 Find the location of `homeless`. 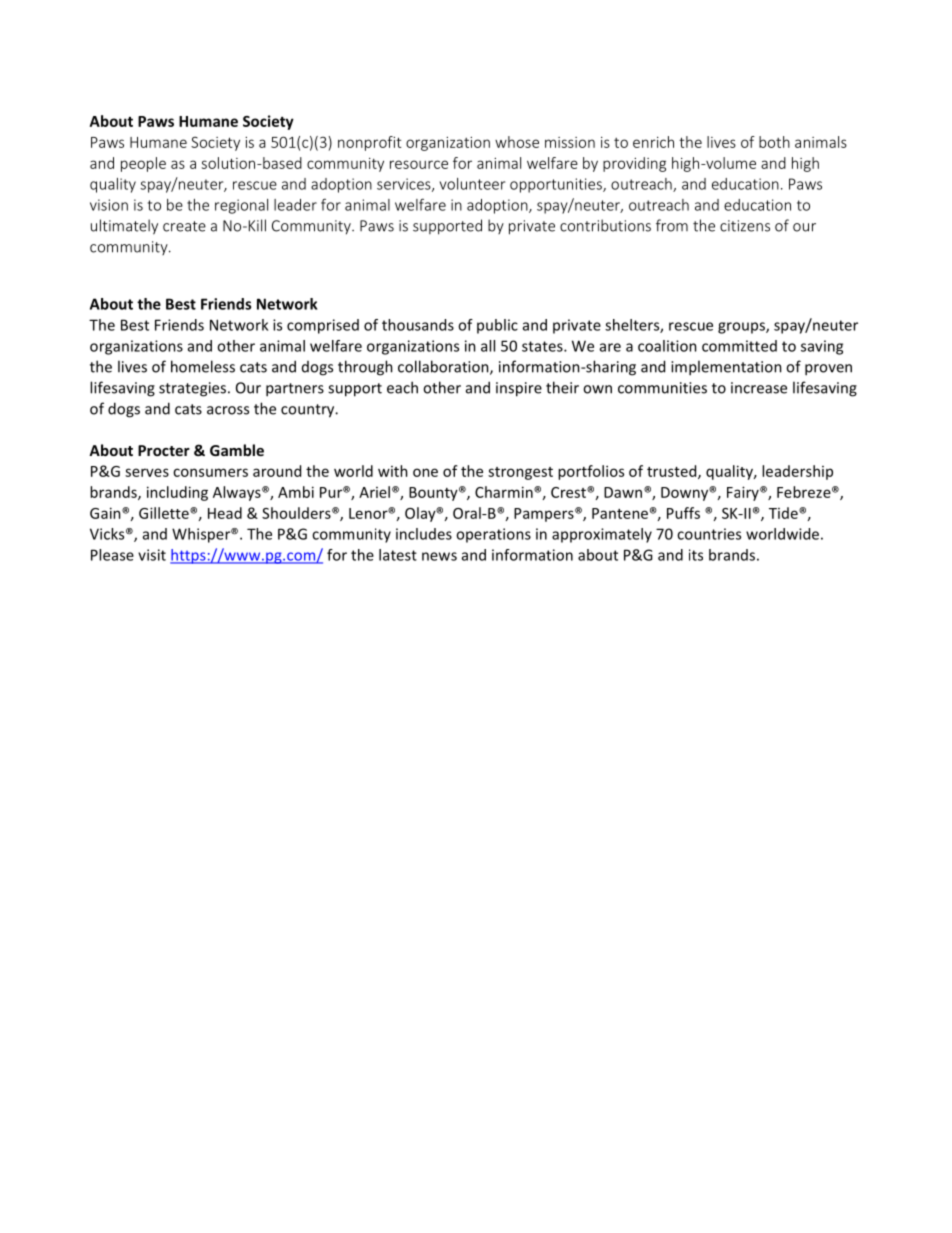

homeless is located at coordinates (203, 366).
